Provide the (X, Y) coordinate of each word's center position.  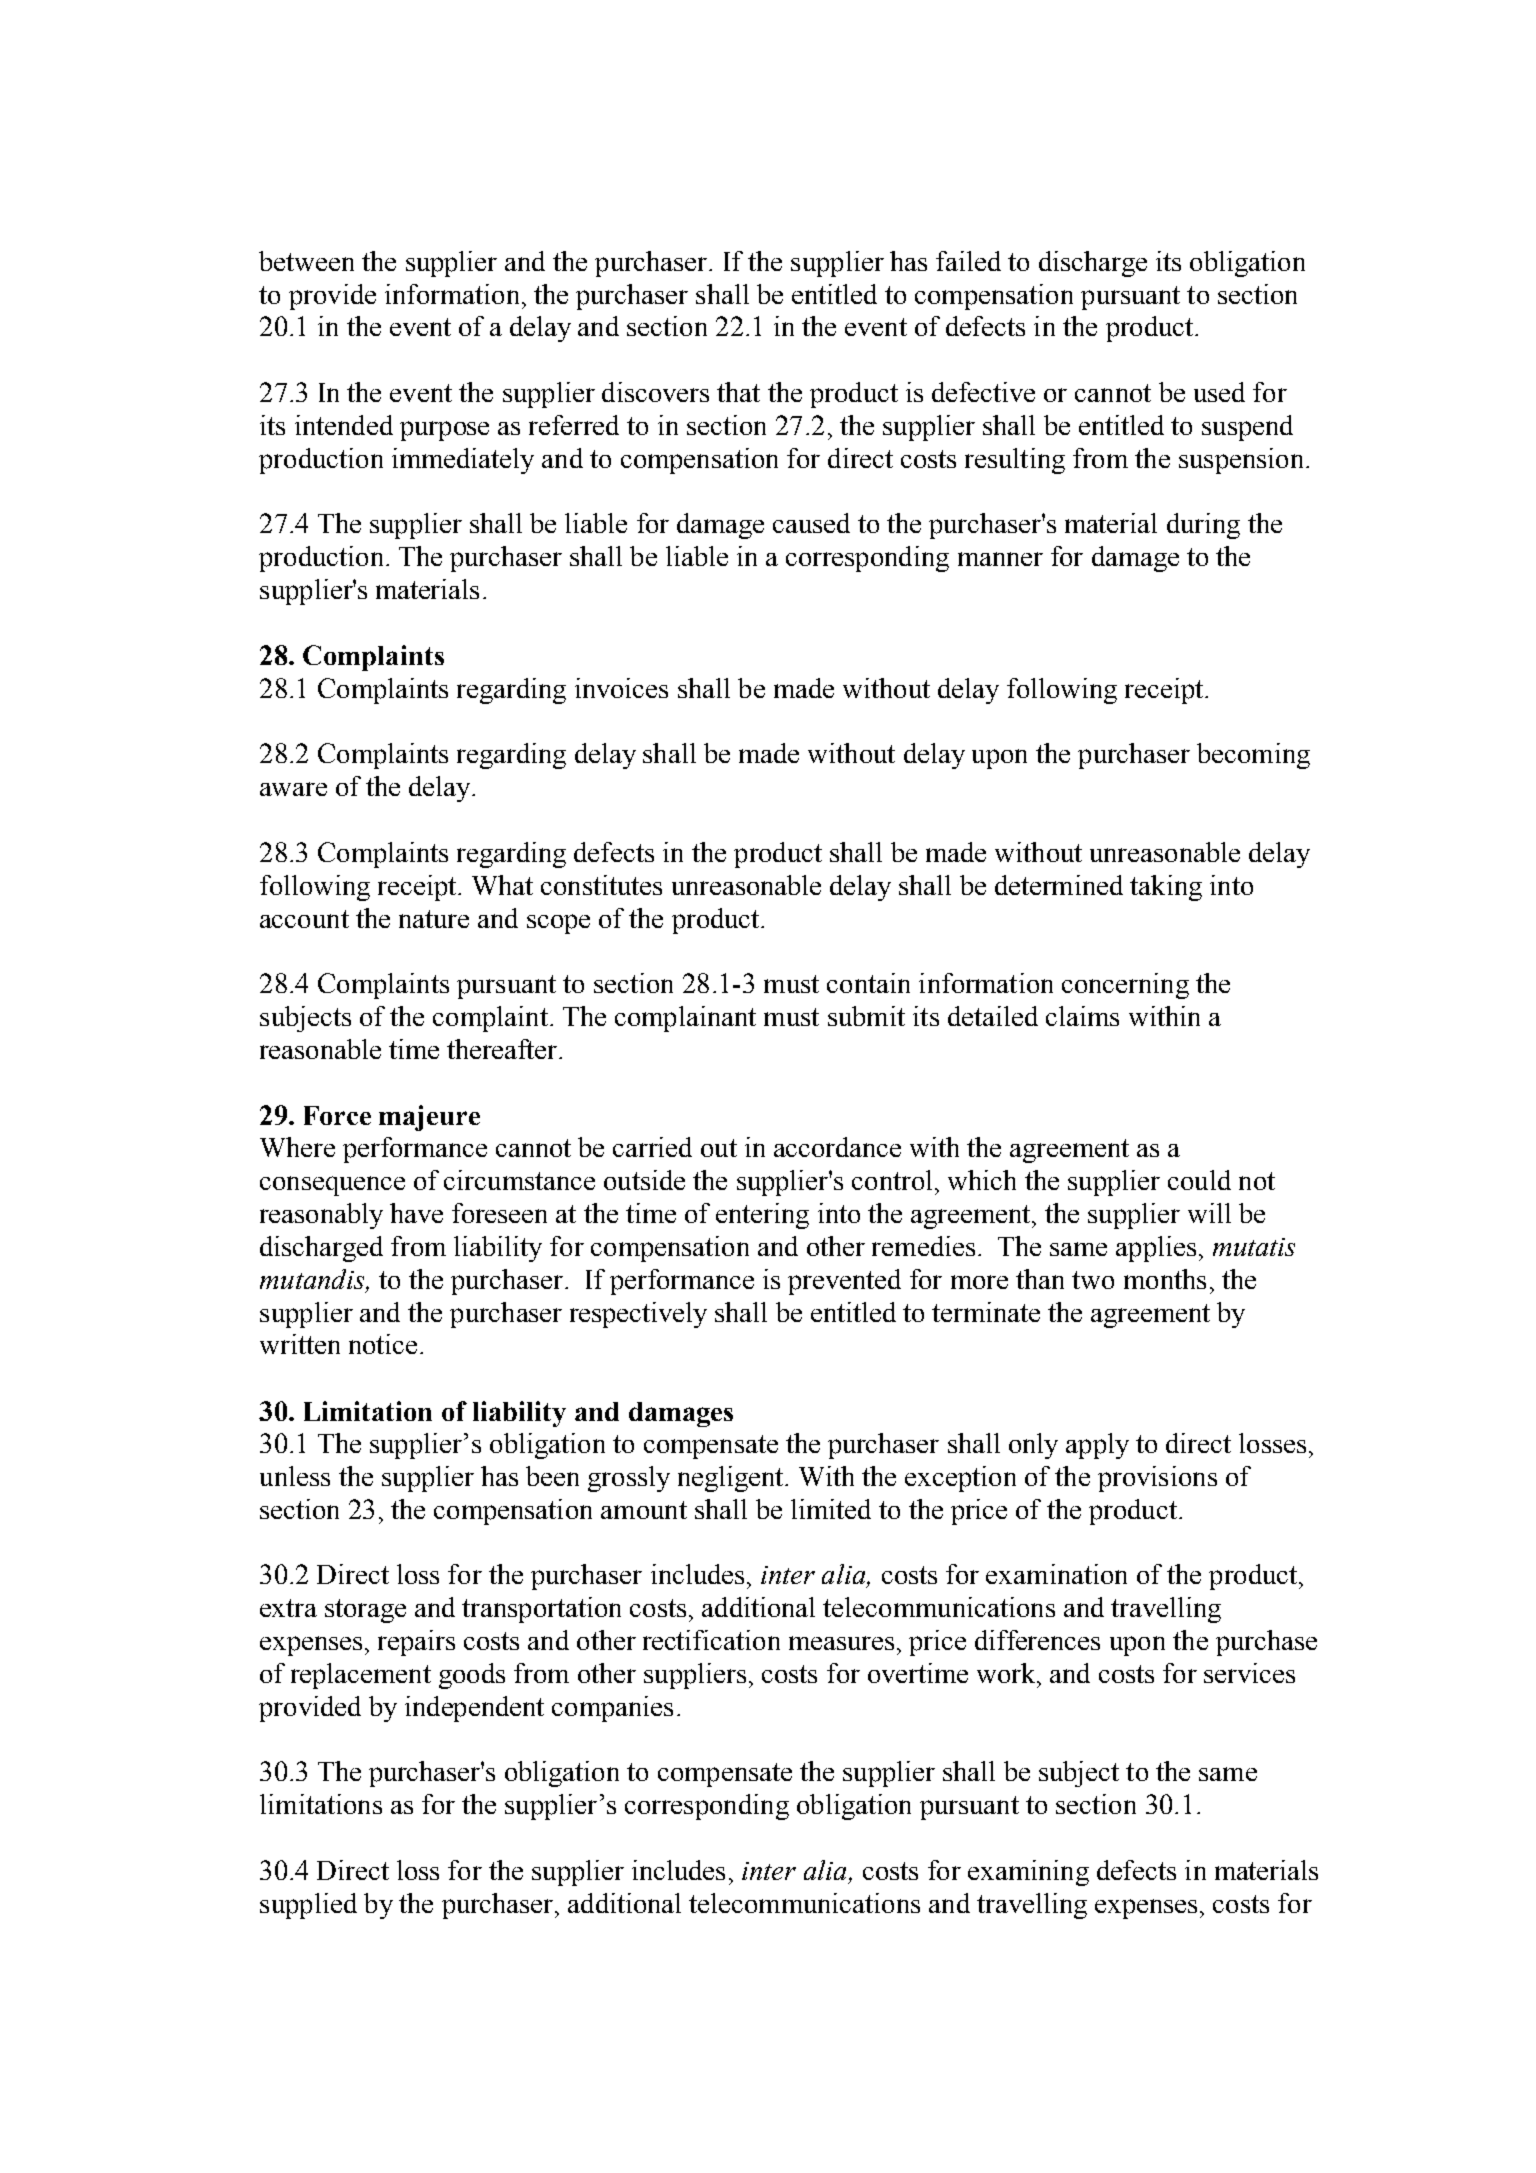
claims (1082, 1016)
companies (612, 1709)
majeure (429, 1118)
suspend (1247, 428)
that (738, 392)
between (306, 261)
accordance (837, 1147)
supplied (308, 1906)
